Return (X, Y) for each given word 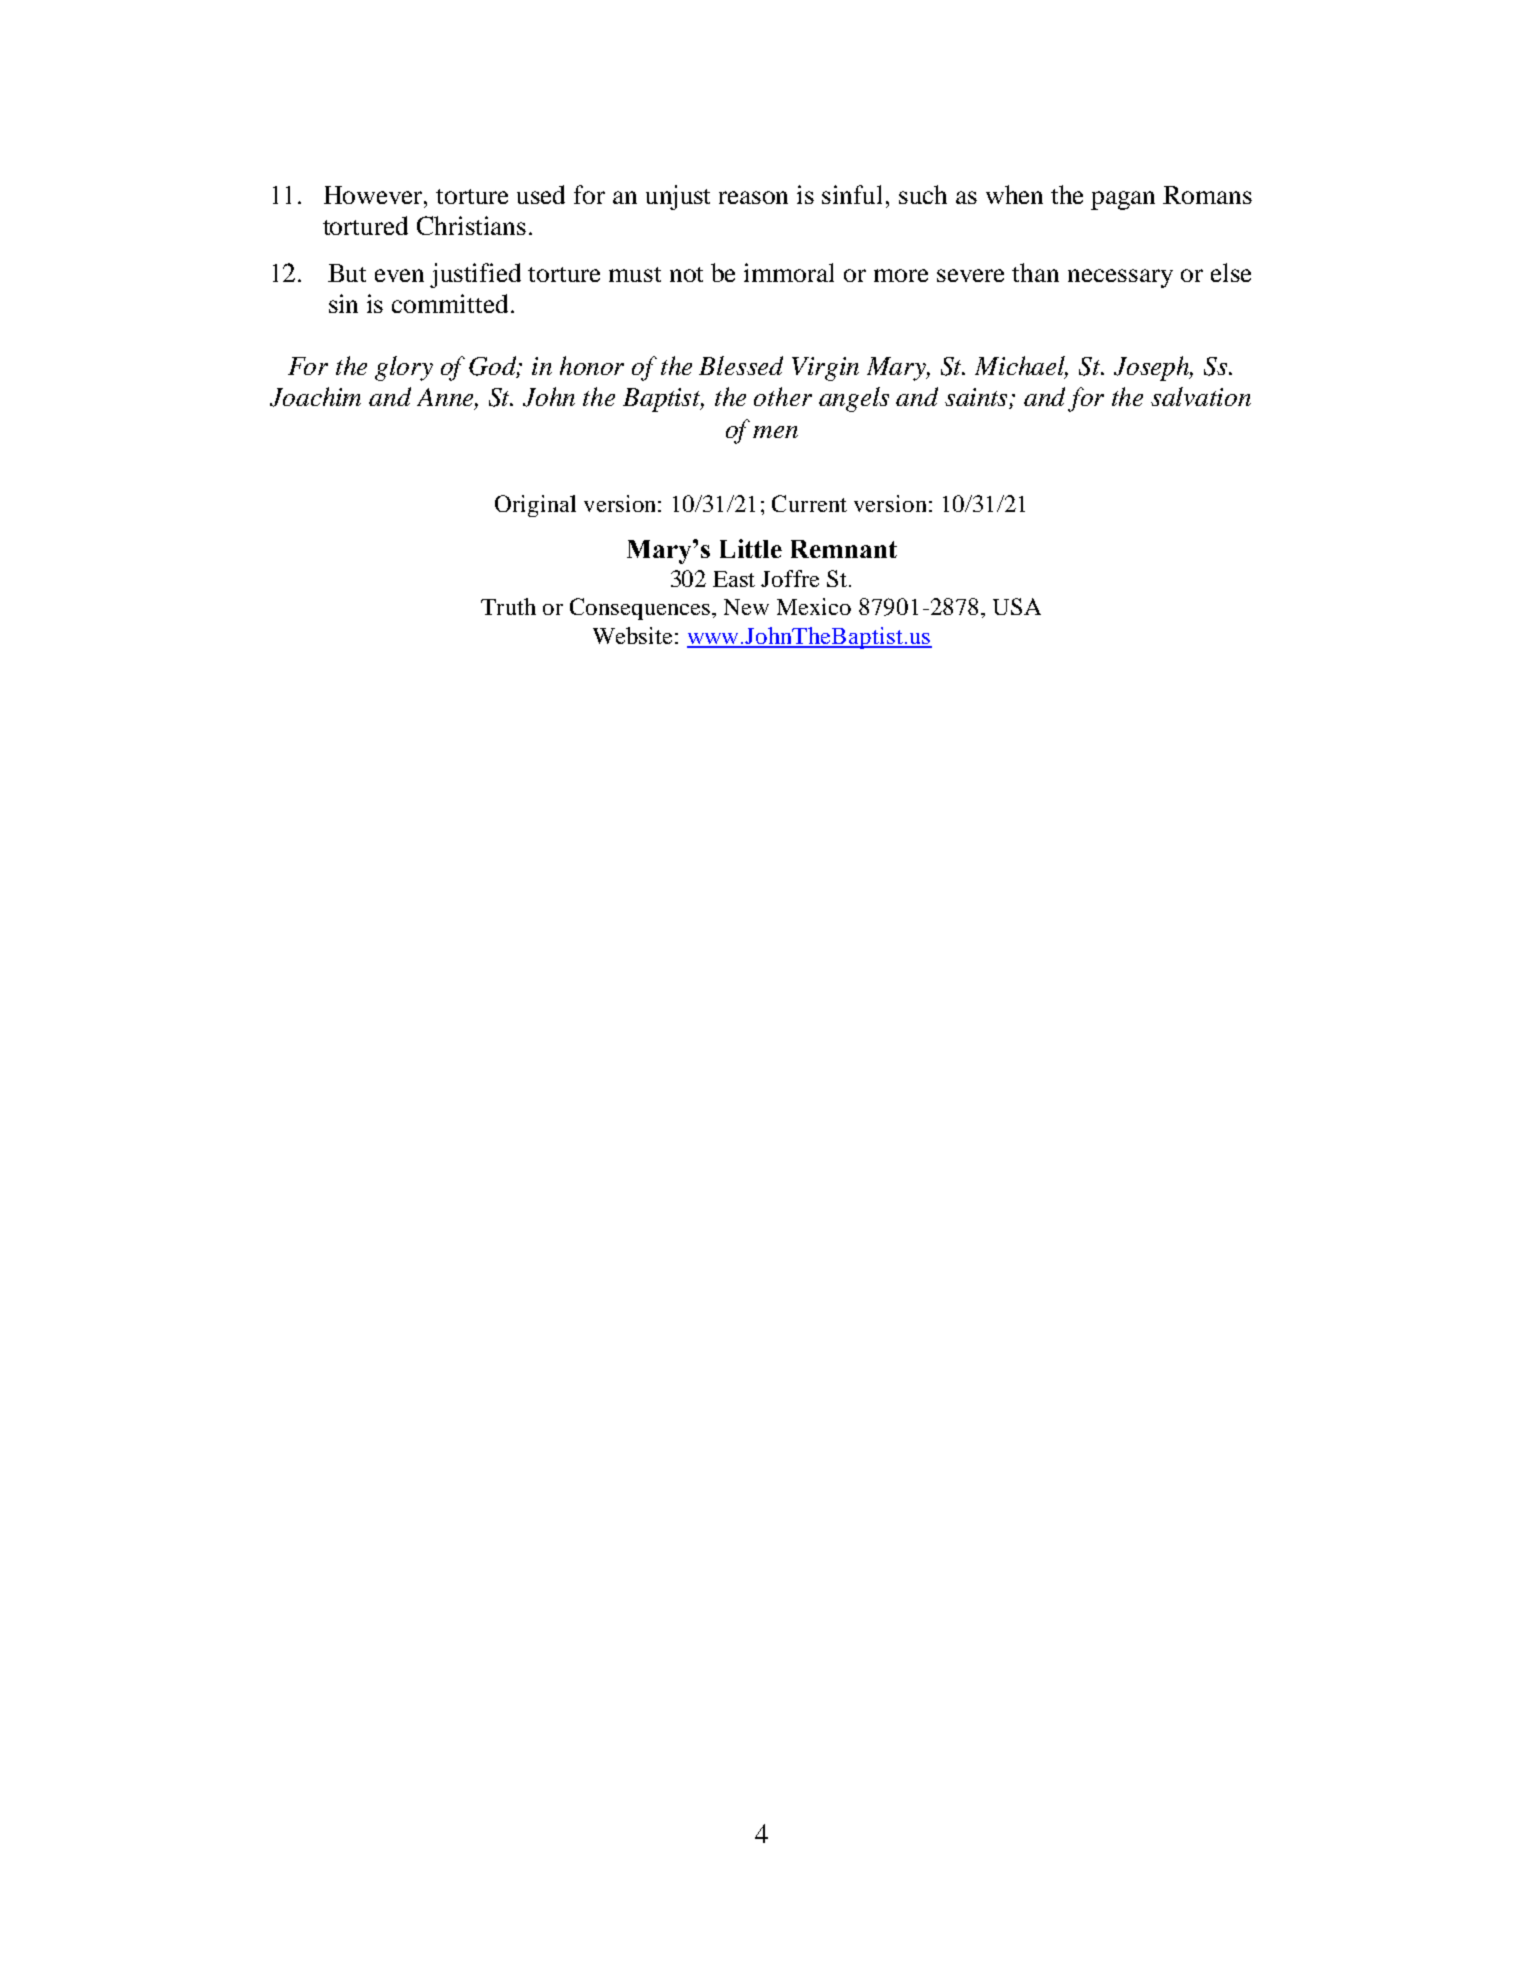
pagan (1123, 200)
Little (751, 548)
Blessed (741, 365)
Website (632, 635)
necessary (1120, 278)
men (775, 432)
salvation (1201, 396)
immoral (789, 272)
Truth (508, 606)
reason (753, 197)
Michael (1021, 367)
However (374, 195)
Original (535, 506)
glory (404, 368)
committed (450, 303)
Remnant (844, 549)
